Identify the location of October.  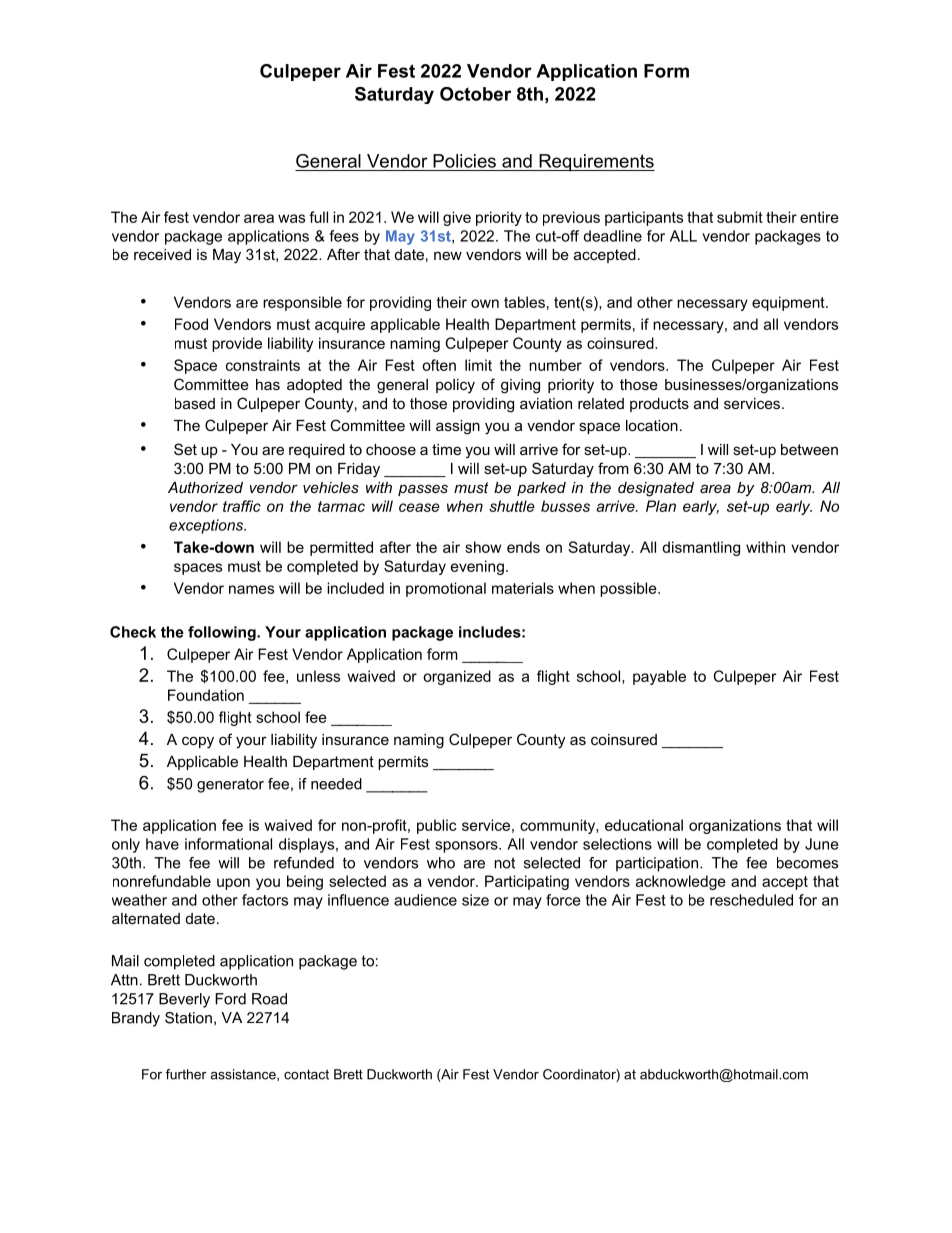
(475, 94).
